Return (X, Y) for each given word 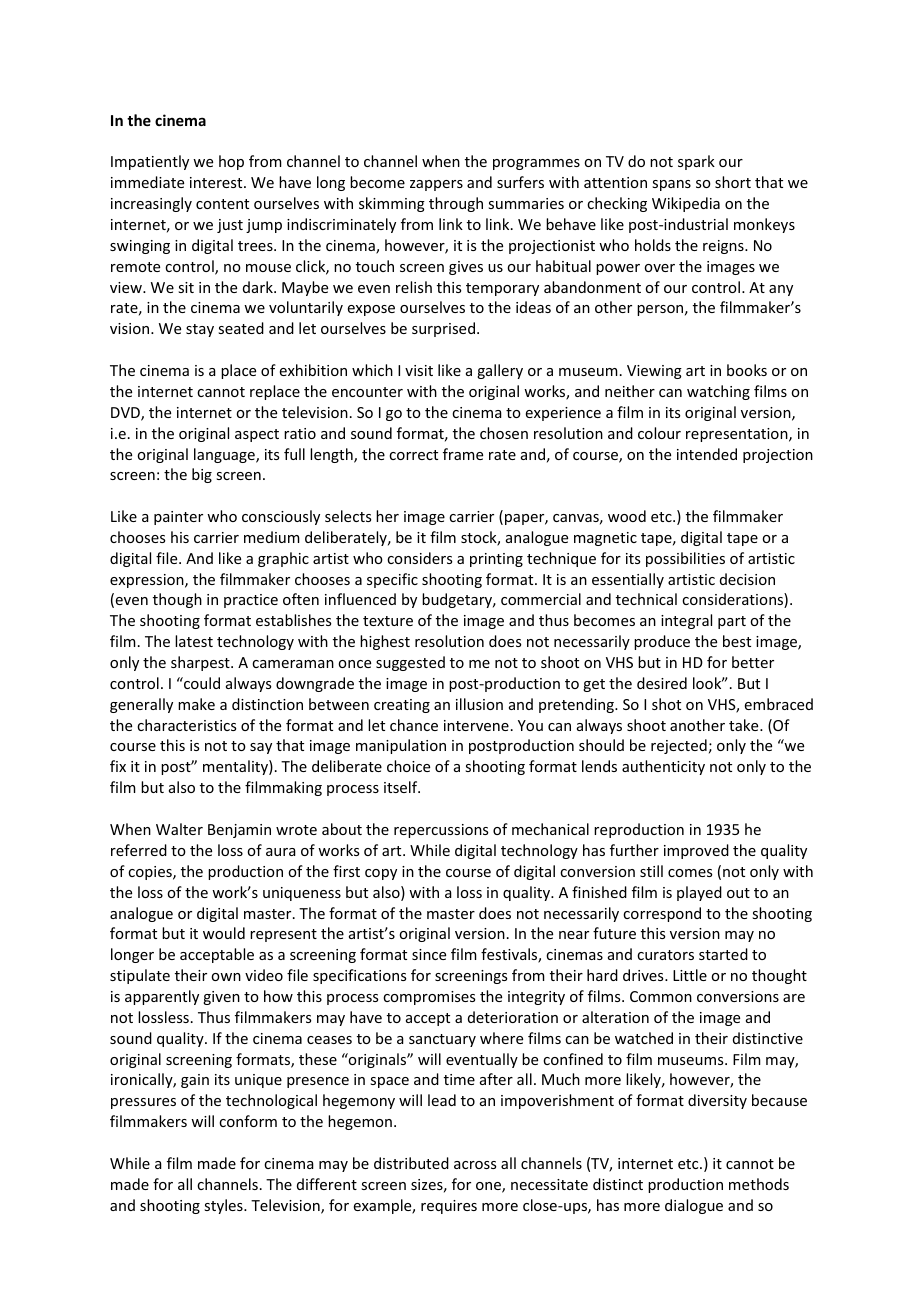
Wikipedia (686, 204)
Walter (179, 829)
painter (178, 518)
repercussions (441, 831)
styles (224, 1206)
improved (696, 851)
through (456, 204)
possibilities (685, 559)
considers (419, 558)
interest (217, 182)
